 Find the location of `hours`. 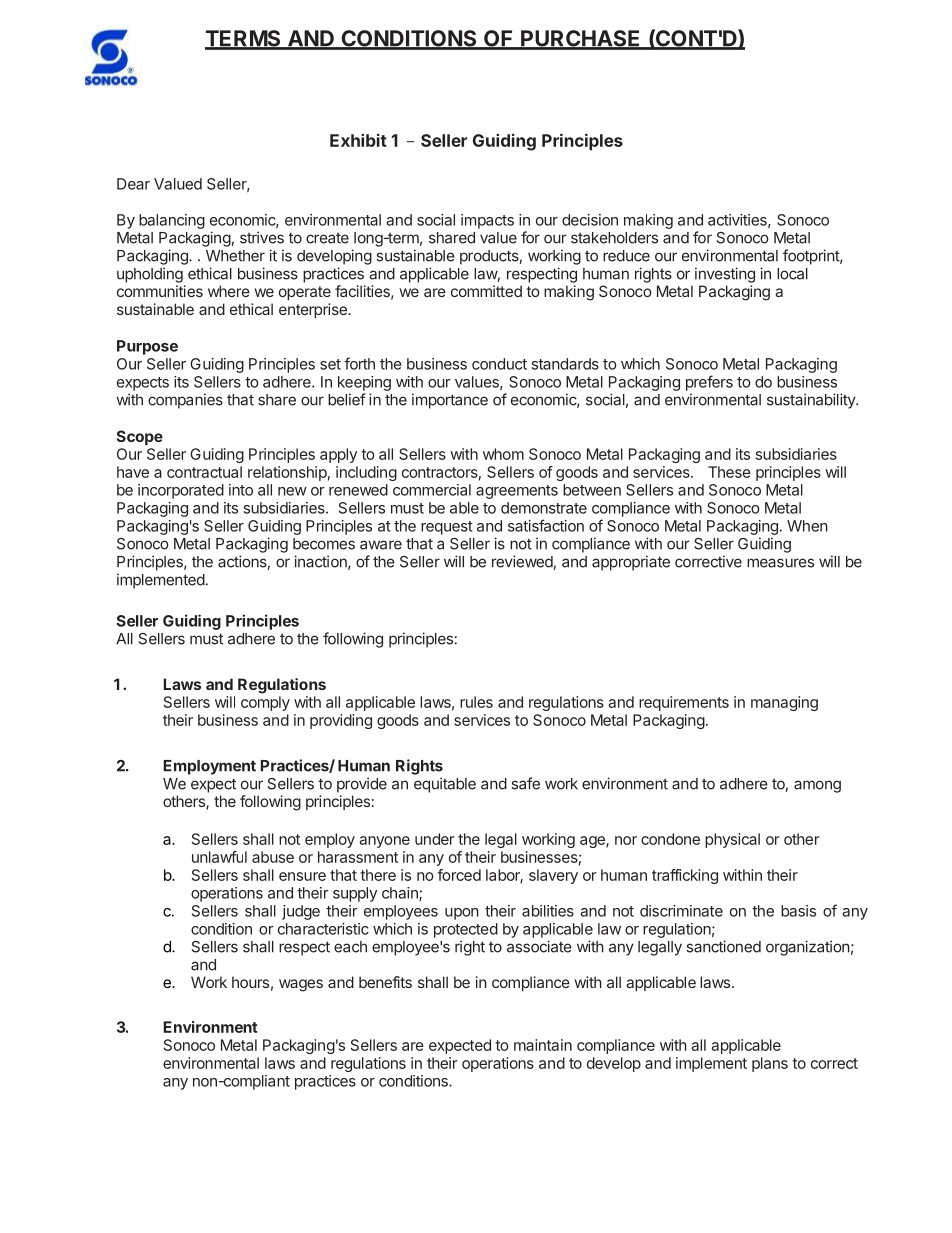

hours is located at coordinates (250, 982).
